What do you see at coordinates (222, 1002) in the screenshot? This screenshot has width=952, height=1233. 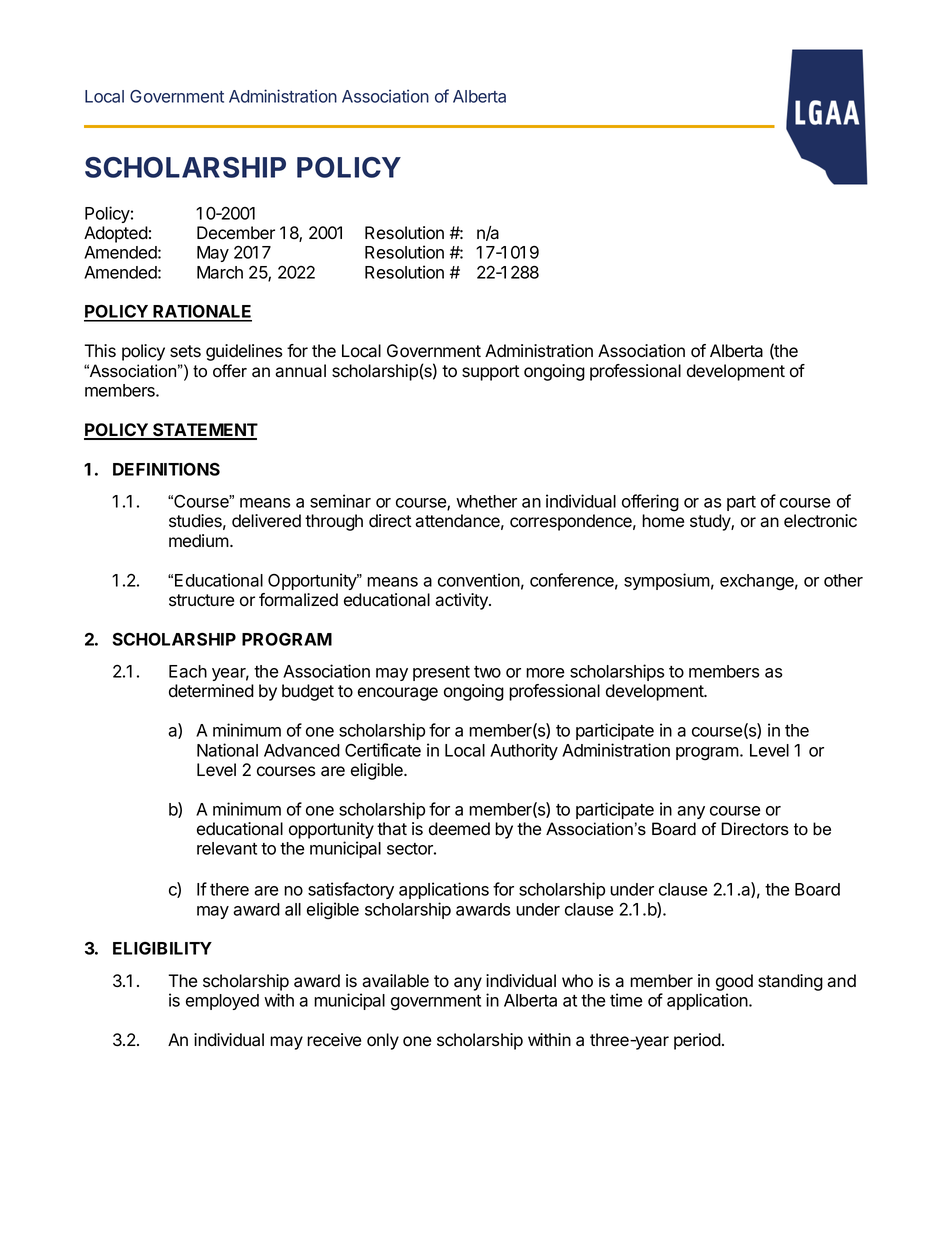 I see `employed` at bounding box center [222, 1002].
